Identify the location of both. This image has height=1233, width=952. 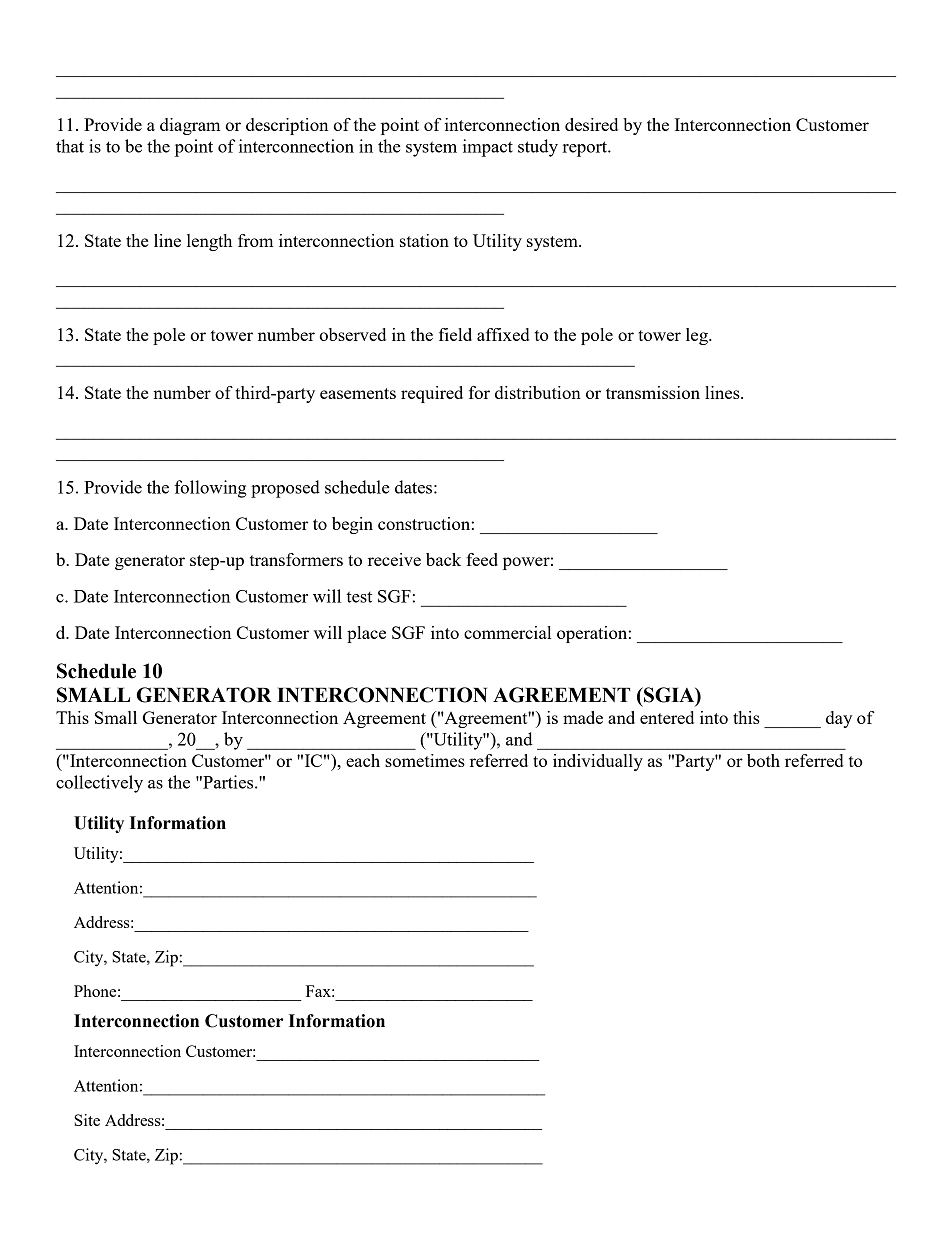
(763, 760).
